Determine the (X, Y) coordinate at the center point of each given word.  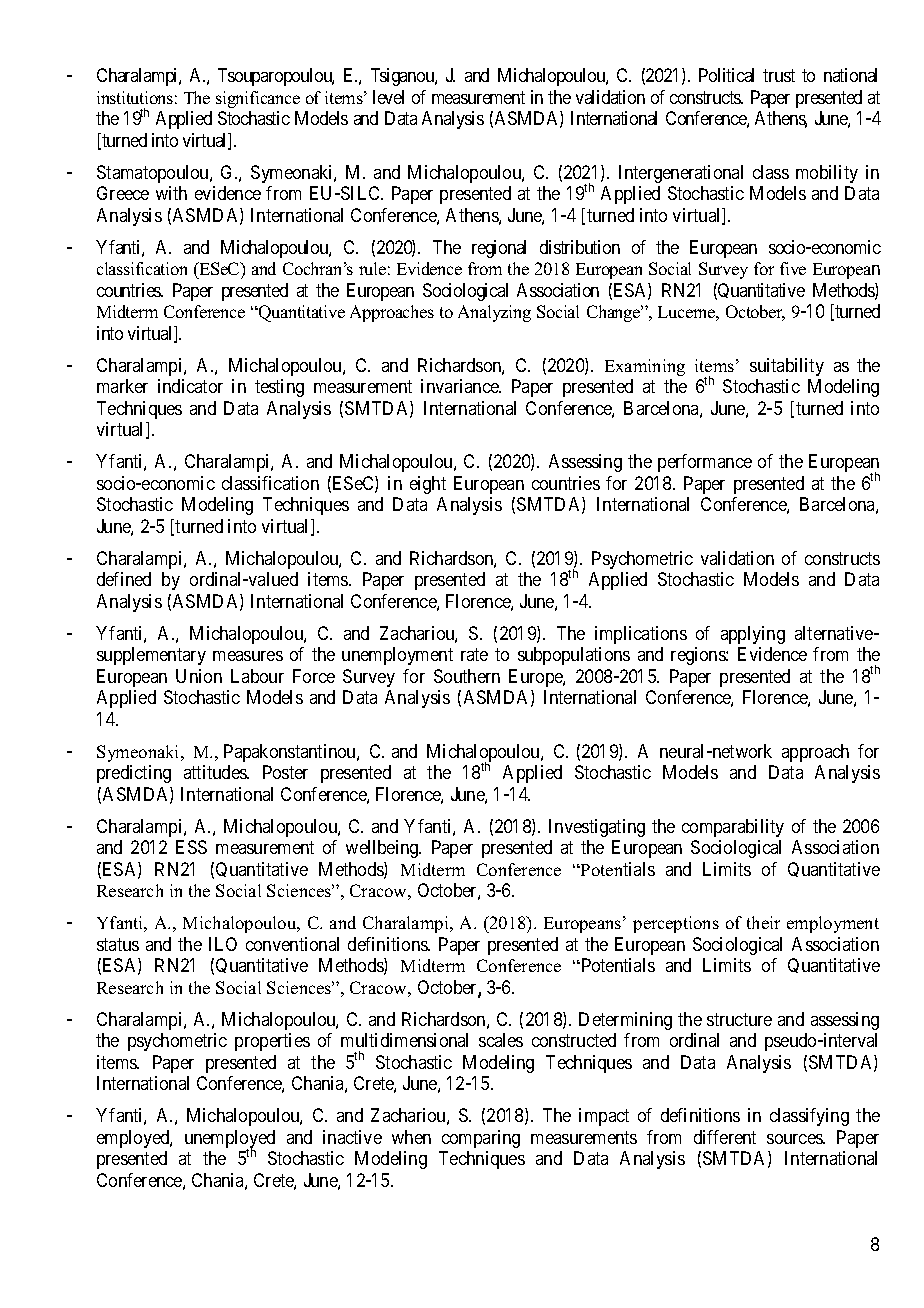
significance (258, 99)
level (388, 97)
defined (124, 579)
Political (726, 75)
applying (753, 635)
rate (474, 654)
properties (272, 1042)
